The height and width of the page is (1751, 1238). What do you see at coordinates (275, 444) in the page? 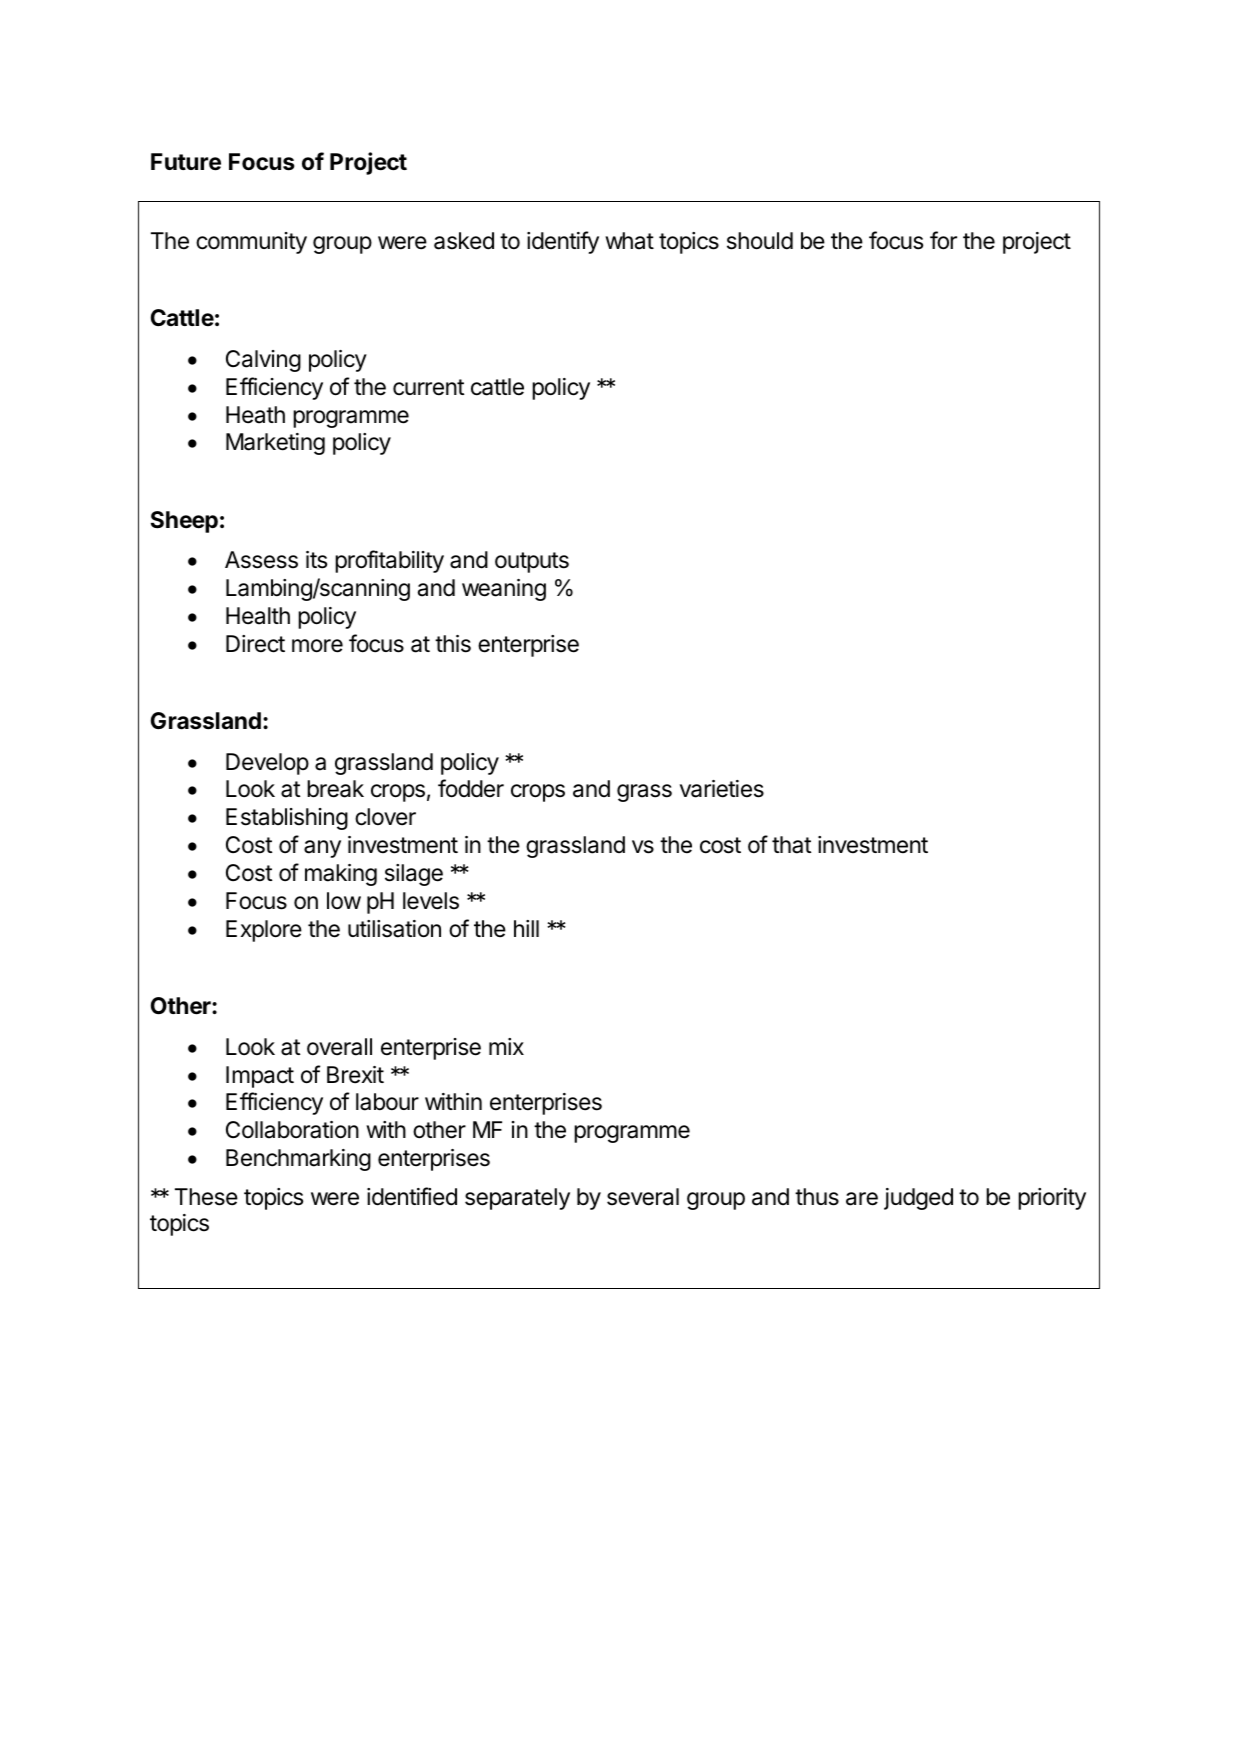
I see `Marketing` at bounding box center [275, 444].
